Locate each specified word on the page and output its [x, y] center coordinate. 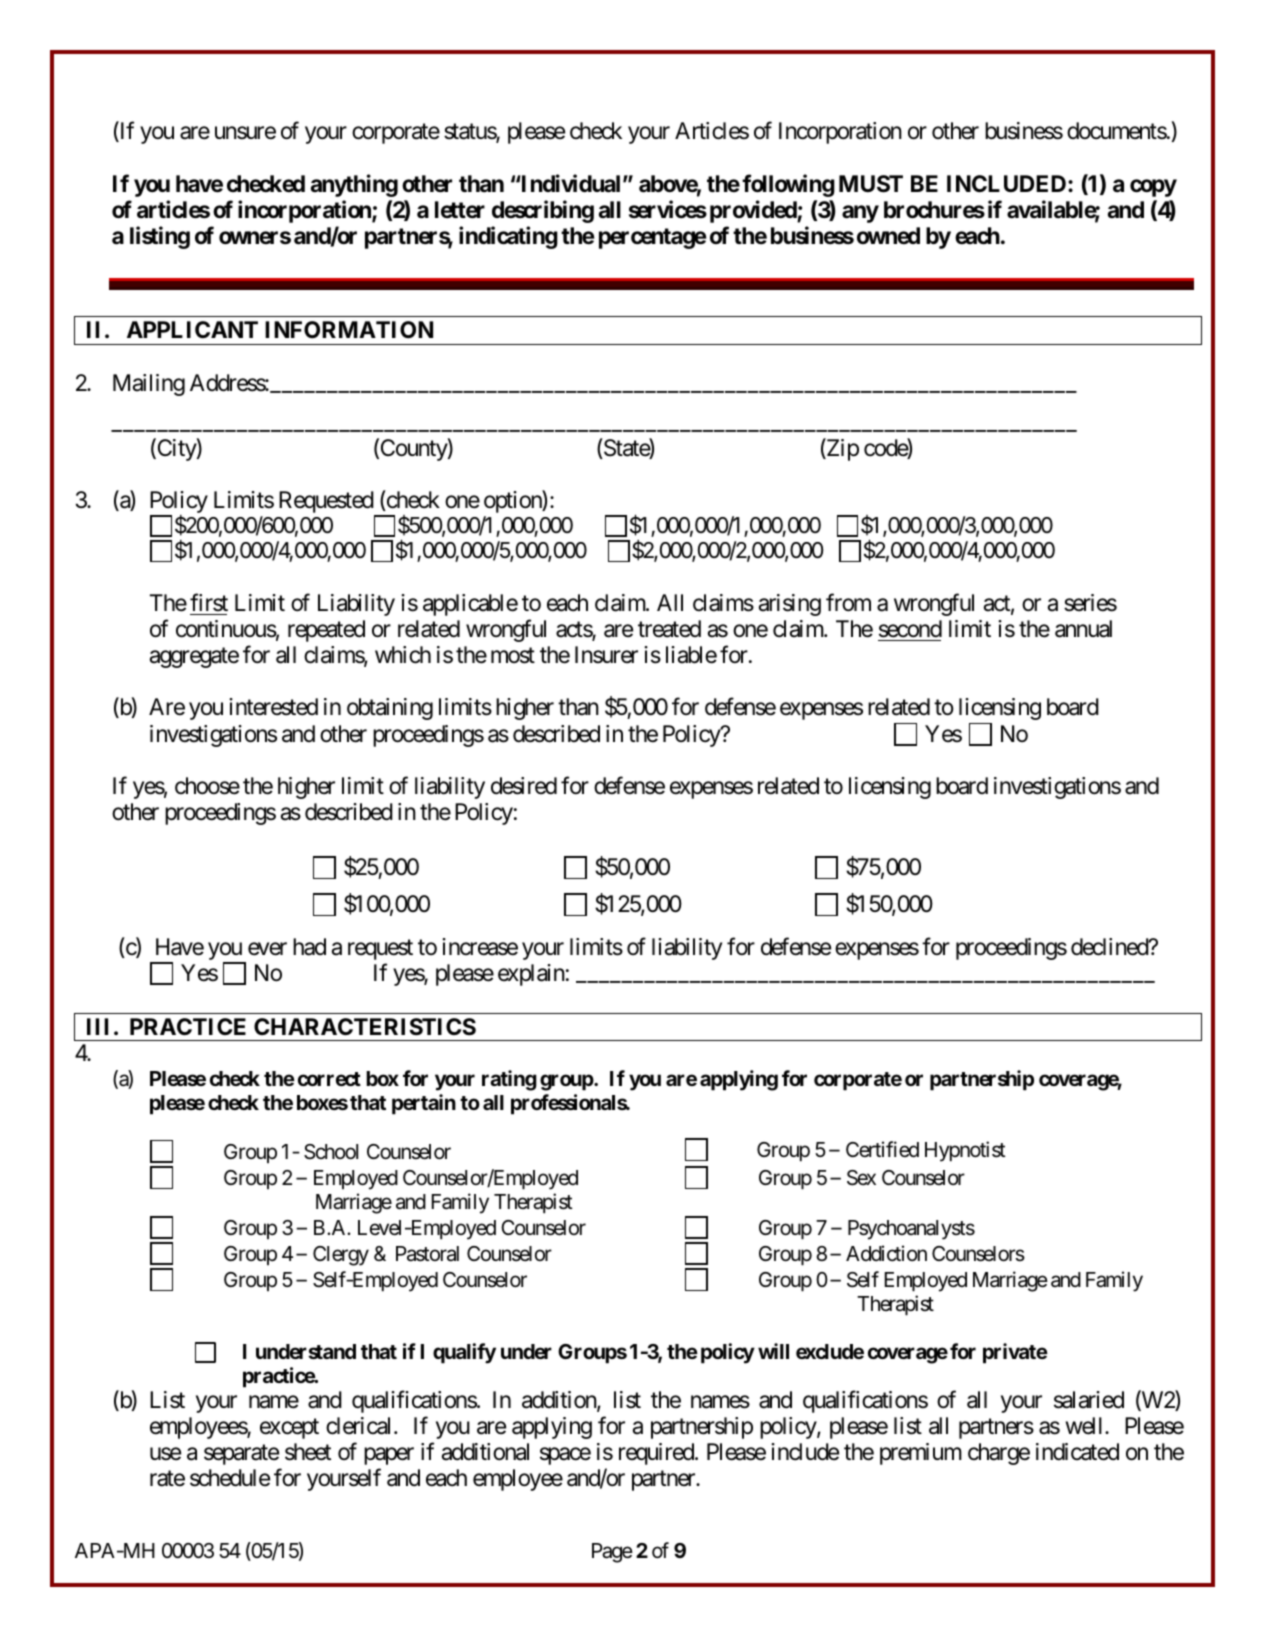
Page [612, 1553]
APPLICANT [192, 329]
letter [460, 210]
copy [1153, 188]
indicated [1077, 1452]
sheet [308, 1452]
